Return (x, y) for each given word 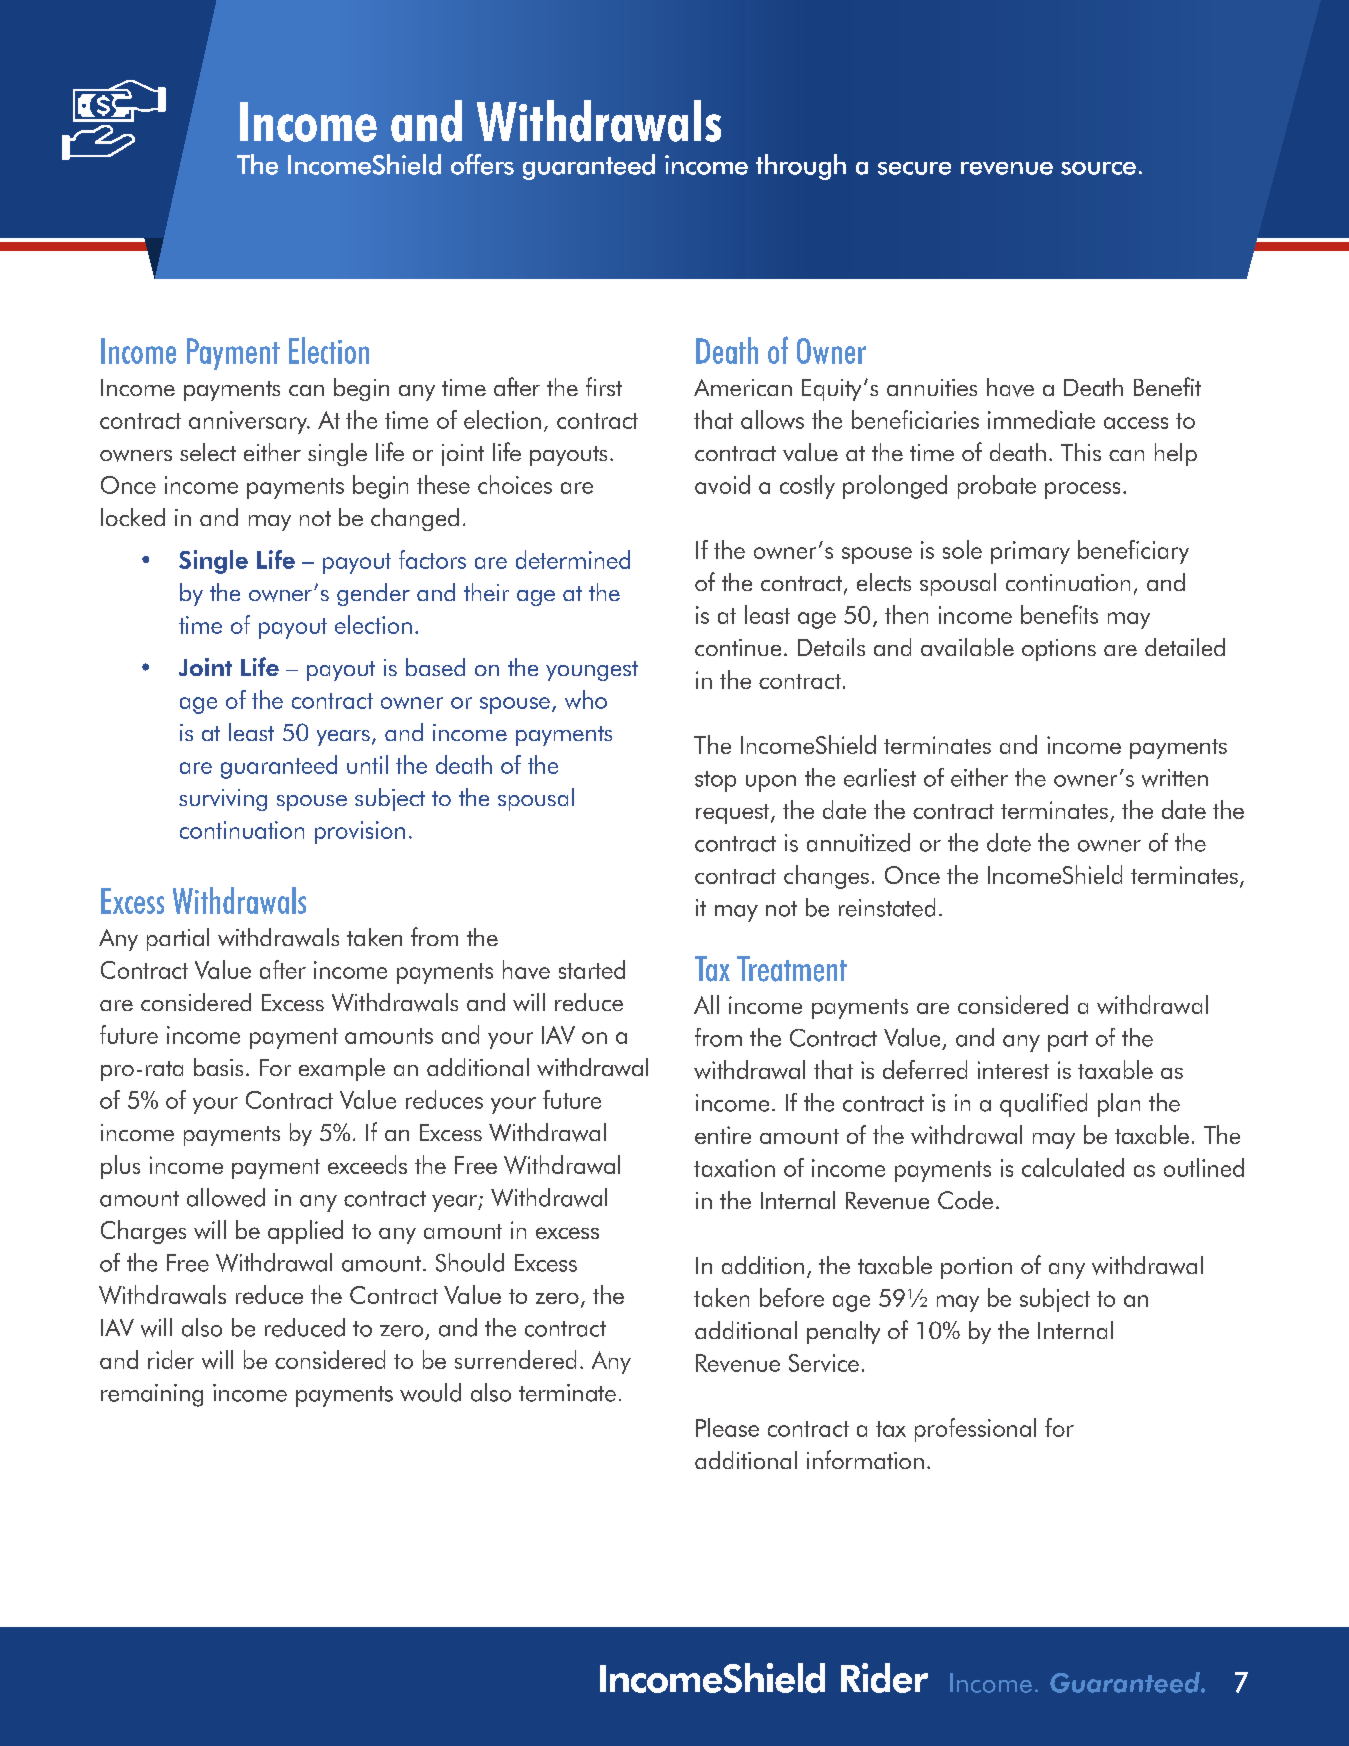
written (1175, 778)
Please (727, 1427)
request (734, 814)
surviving (223, 800)
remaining (152, 1395)
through (801, 167)
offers (482, 164)
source (1098, 168)
